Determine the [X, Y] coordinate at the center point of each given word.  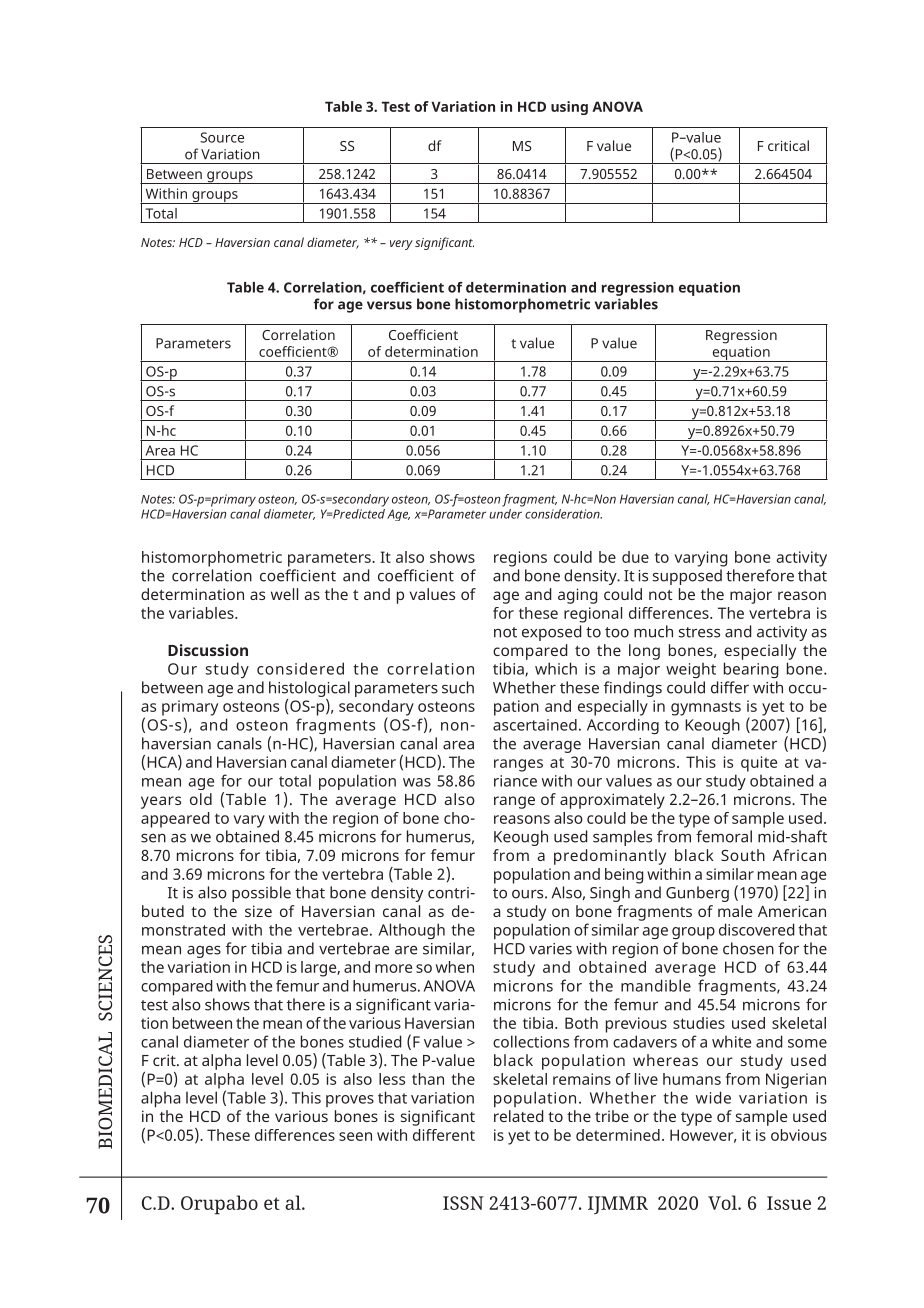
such [458, 687]
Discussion [208, 650]
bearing [751, 670]
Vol [724, 1202]
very [401, 245]
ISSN [463, 1203]
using [569, 108]
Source [222, 137]
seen [355, 1136]
